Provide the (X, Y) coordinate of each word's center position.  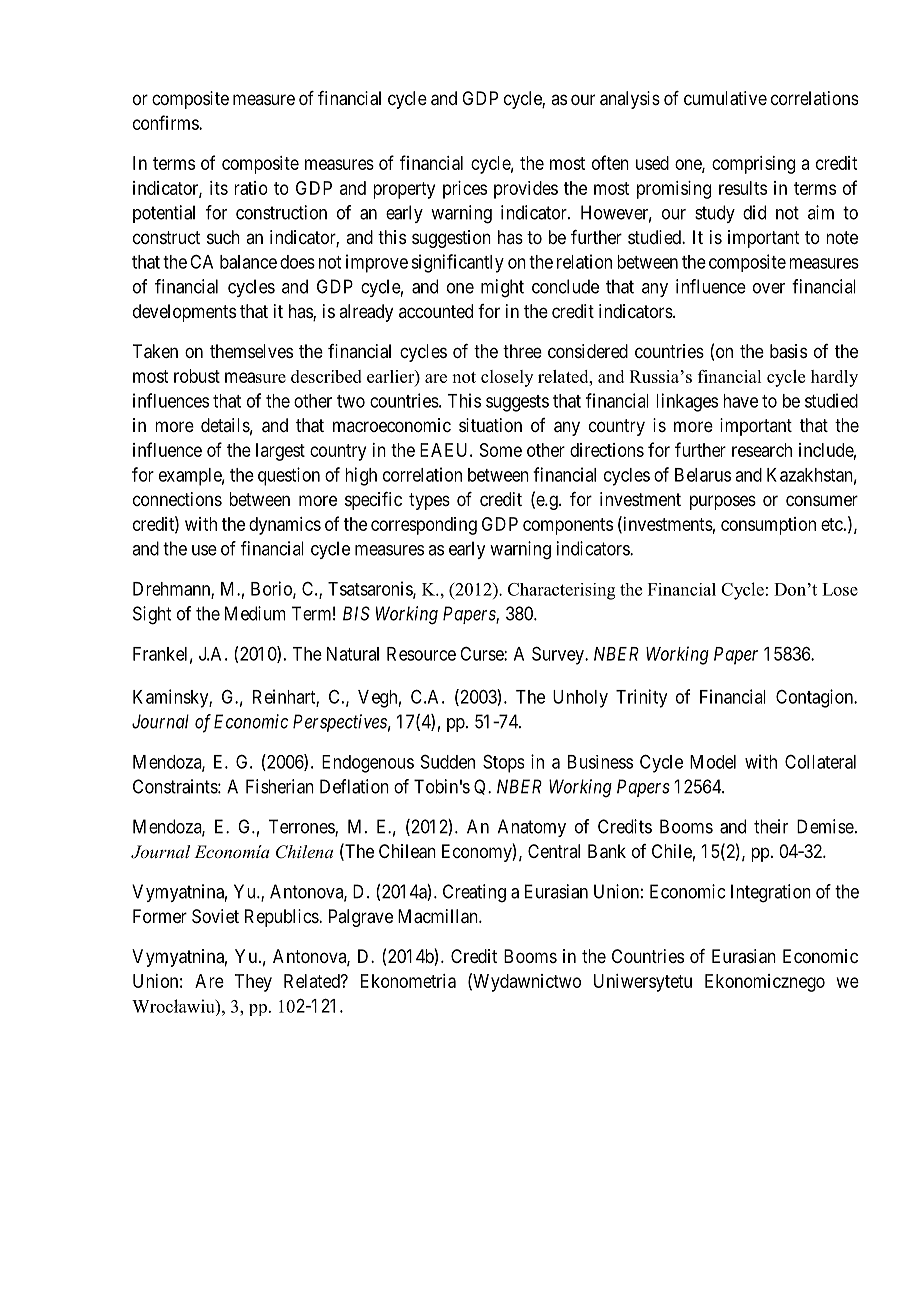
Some (501, 450)
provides (526, 190)
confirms (166, 122)
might (502, 288)
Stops (503, 764)
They (253, 983)
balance (248, 262)
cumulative (725, 98)
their (771, 826)
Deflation (354, 786)
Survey (559, 655)
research (762, 450)
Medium (255, 613)
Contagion (815, 698)
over (769, 288)
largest (280, 452)
